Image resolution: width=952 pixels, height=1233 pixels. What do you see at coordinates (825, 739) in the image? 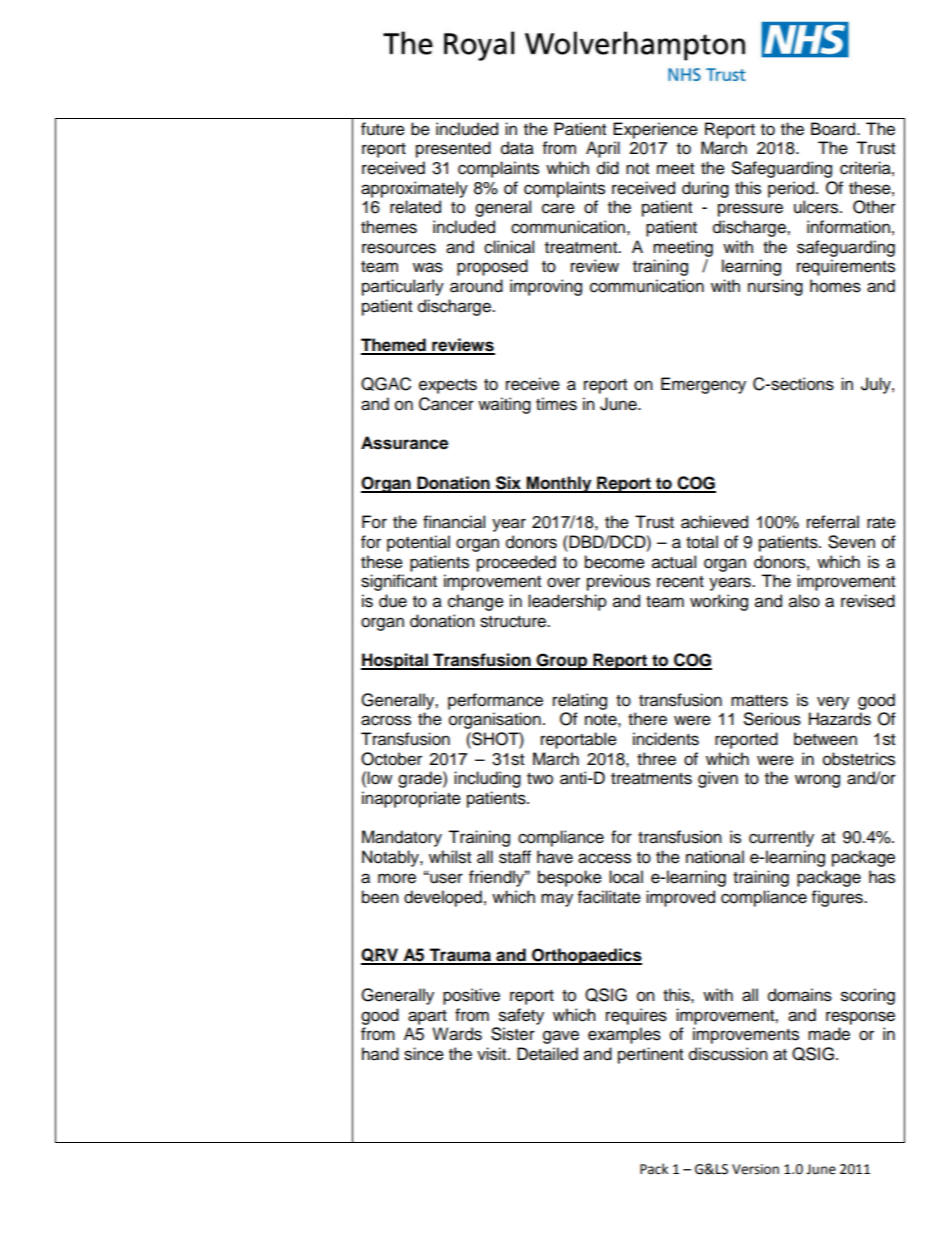
I see `between` at bounding box center [825, 739].
